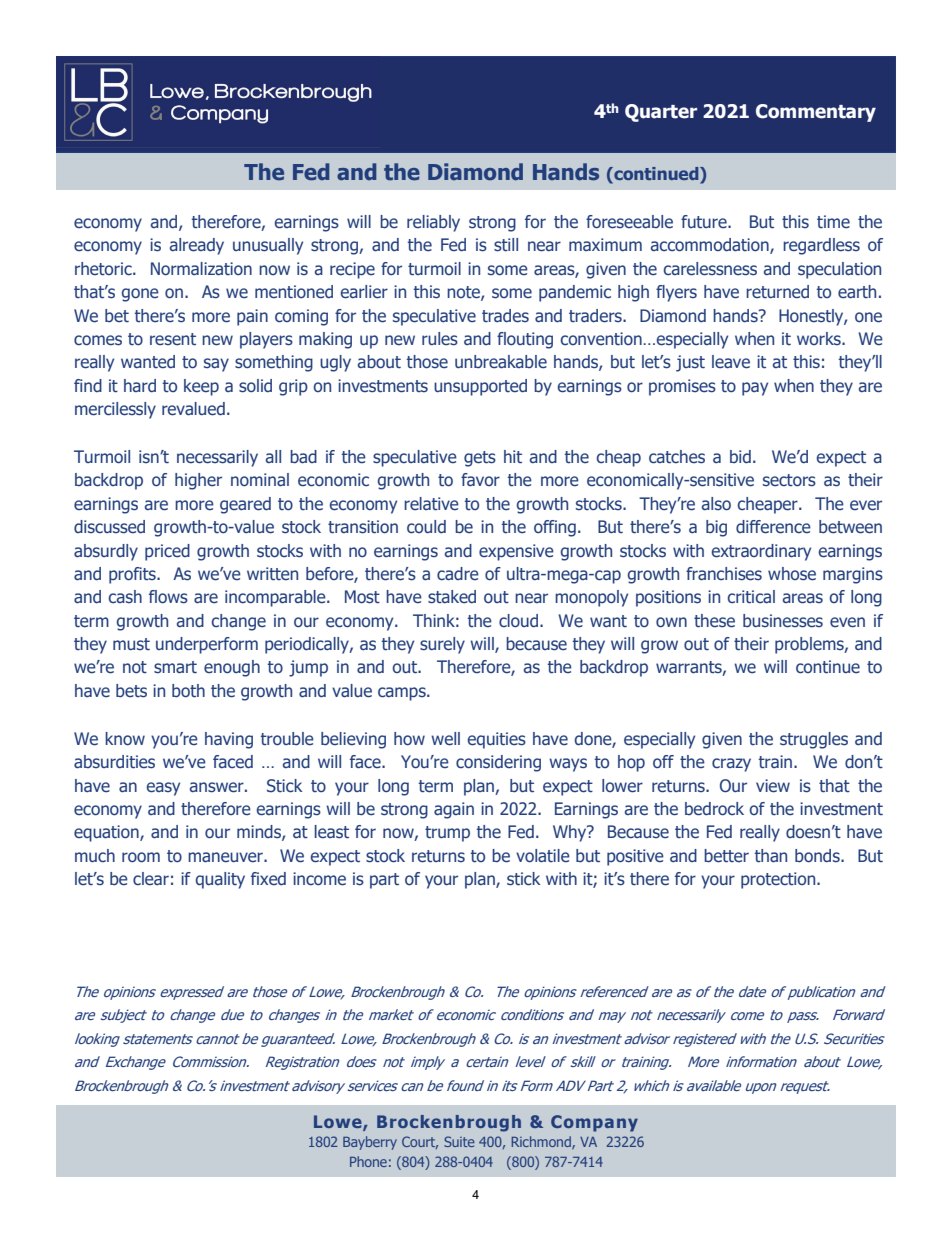 The width and height of the document is (952, 1233). What do you see at coordinates (260, 479) in the document?
I see `nominal` at bounding box center [260, 479].
